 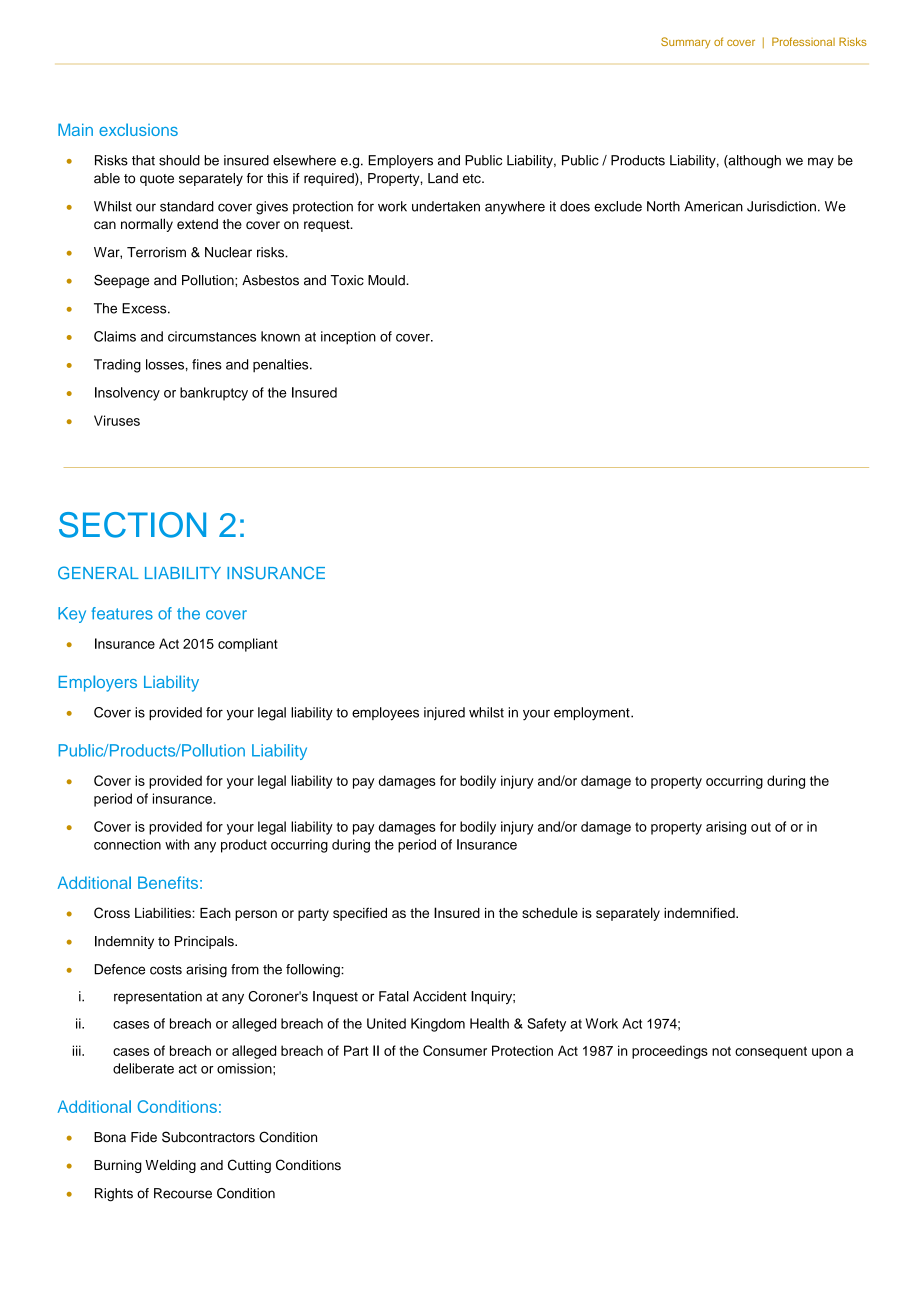 What do you see at coordinates (685, 43) in the screenshot?
I see `Summary` at bounding box center [685, 43].
